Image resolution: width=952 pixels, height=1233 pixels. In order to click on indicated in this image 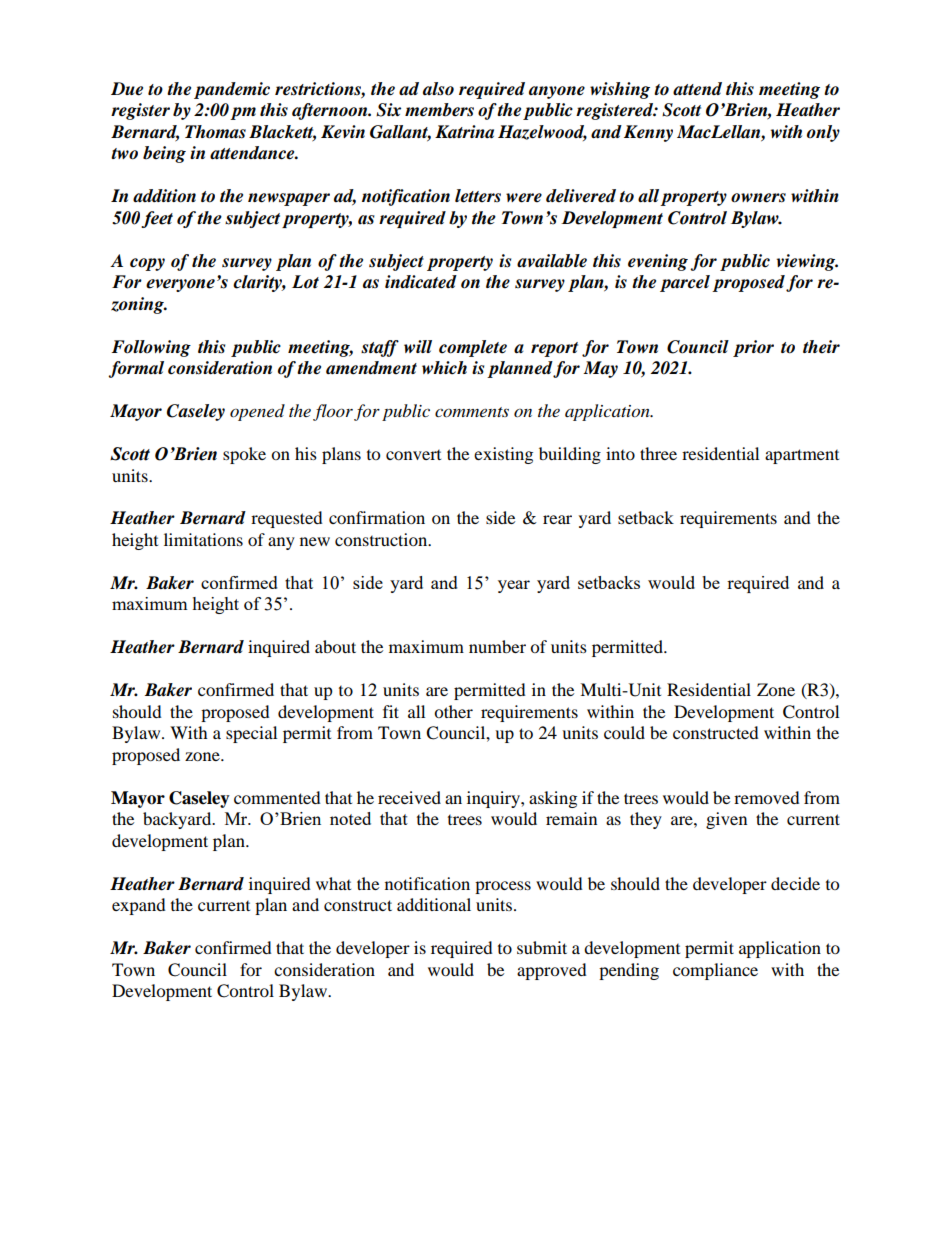, I will do `click(421, 282)`.
